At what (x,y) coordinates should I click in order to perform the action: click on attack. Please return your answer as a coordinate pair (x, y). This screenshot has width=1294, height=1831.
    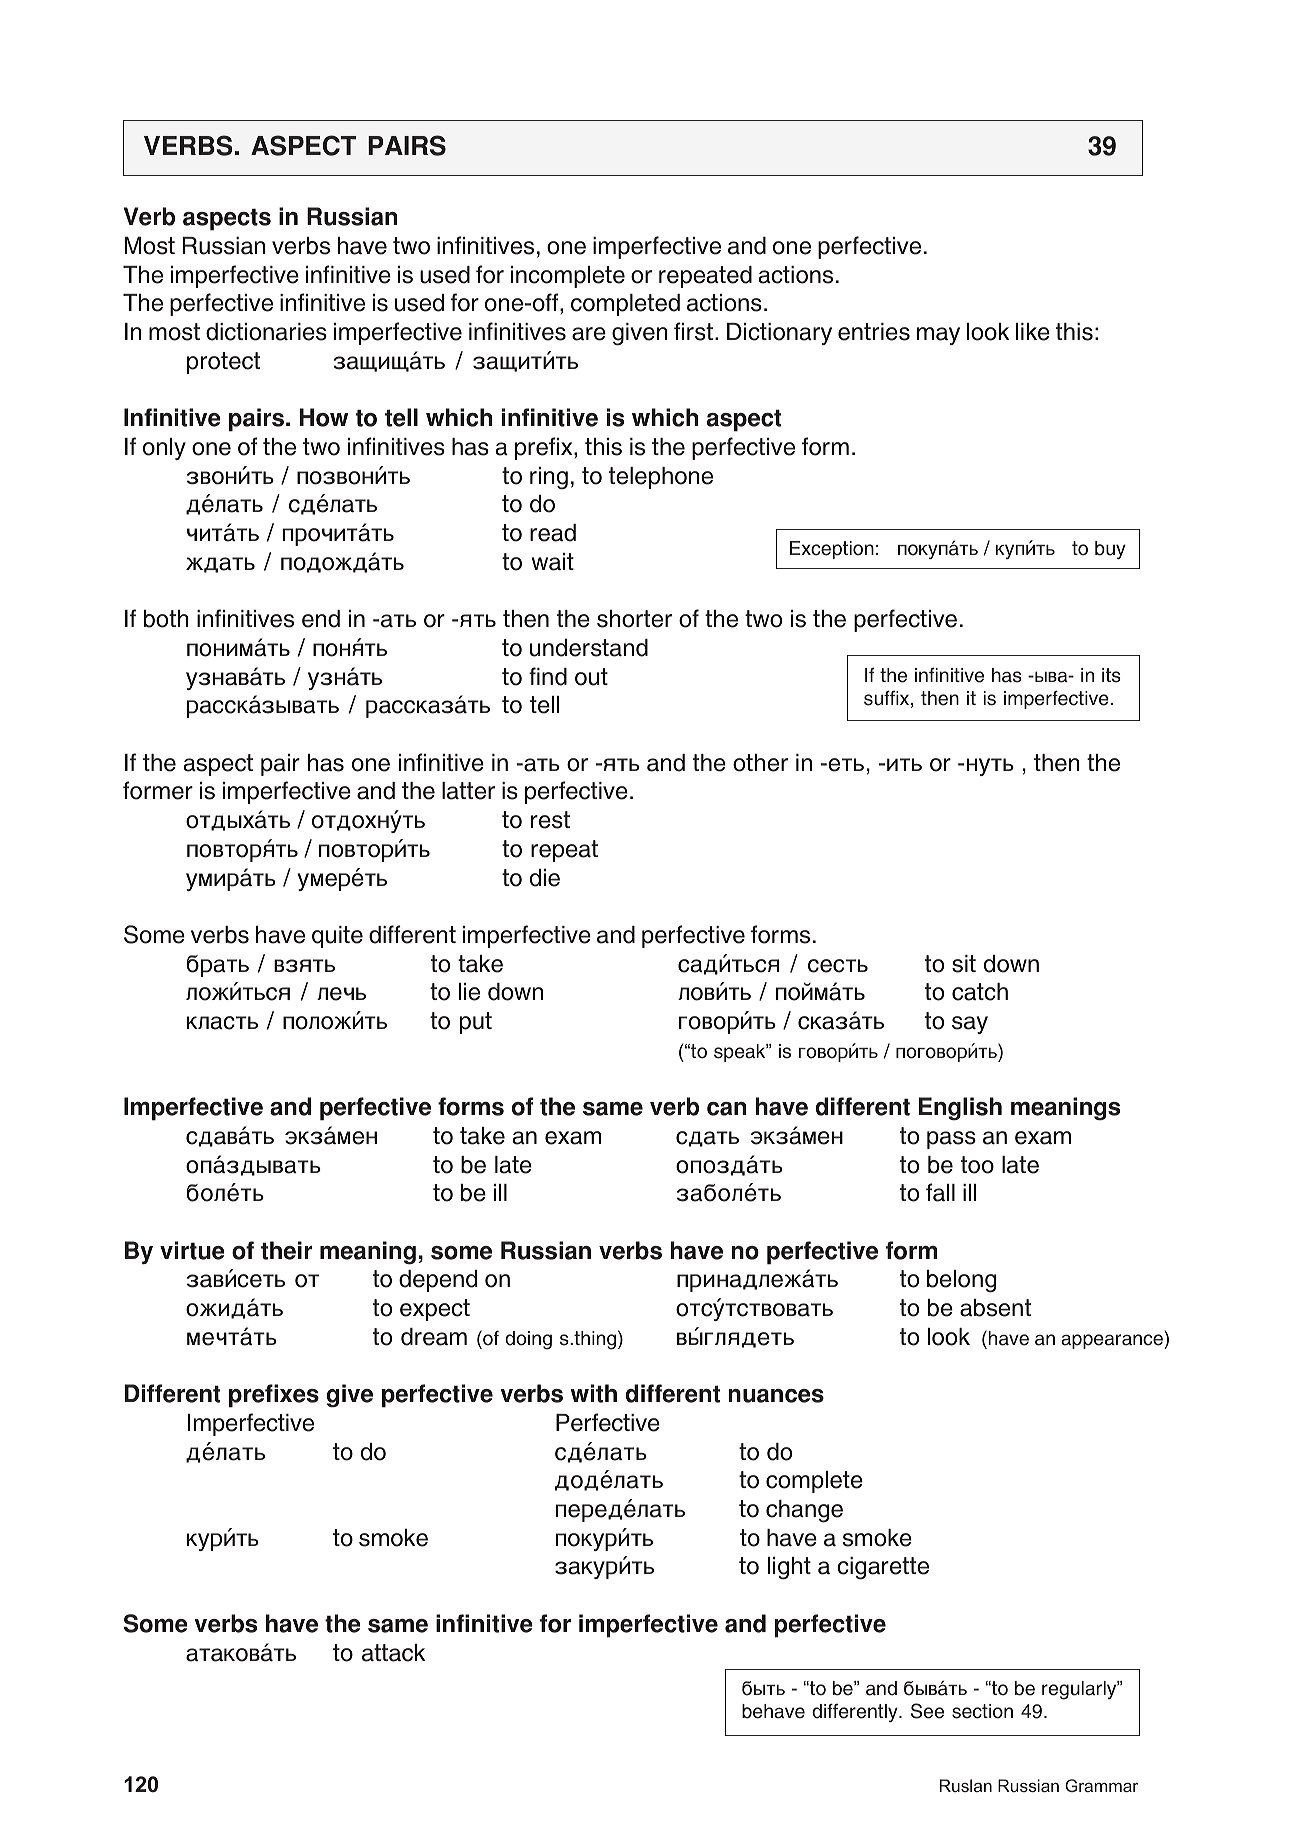
    Looking at the image, I should click on (393, 1653).
